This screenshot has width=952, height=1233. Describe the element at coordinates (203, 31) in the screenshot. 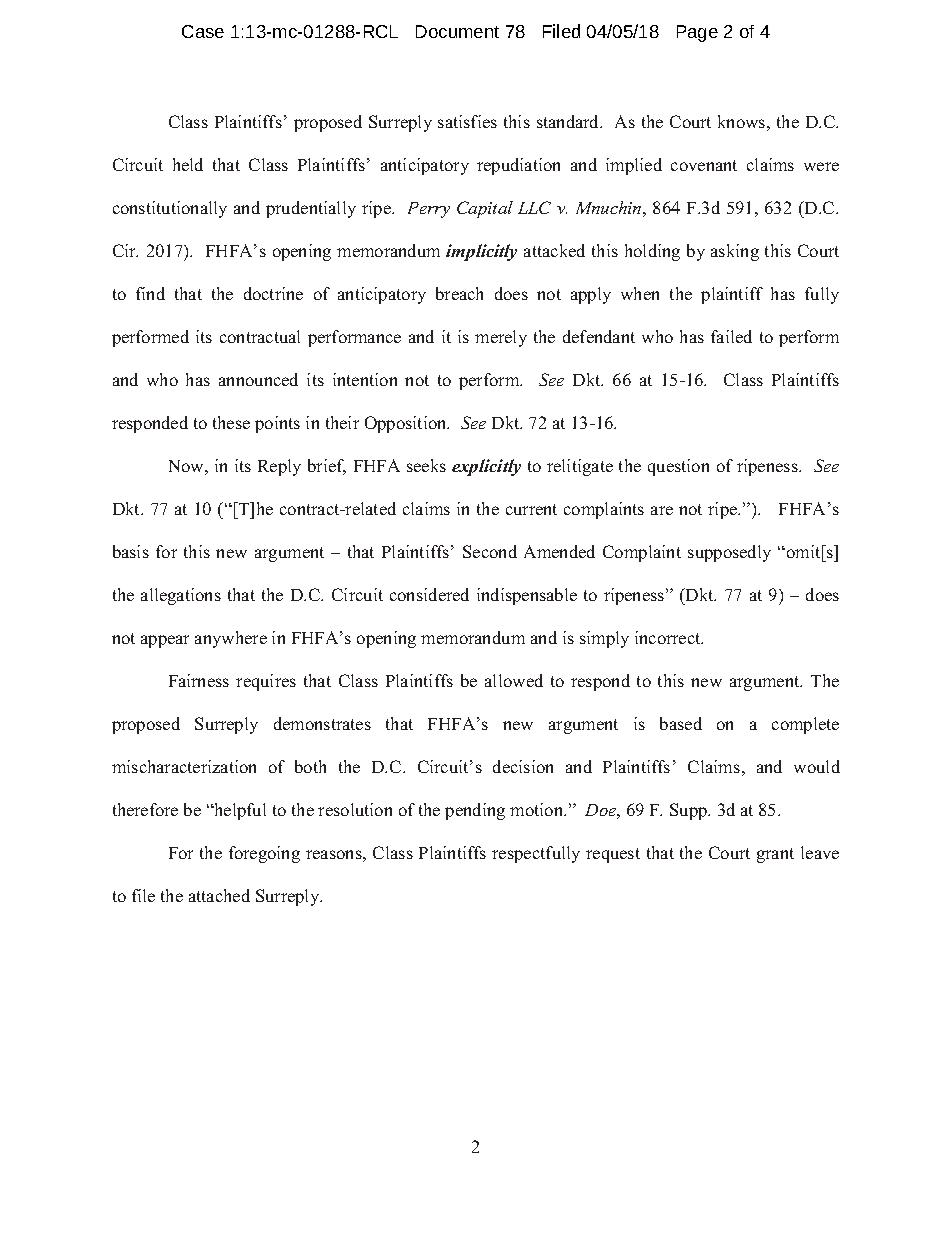

I see `Case` at that location.
